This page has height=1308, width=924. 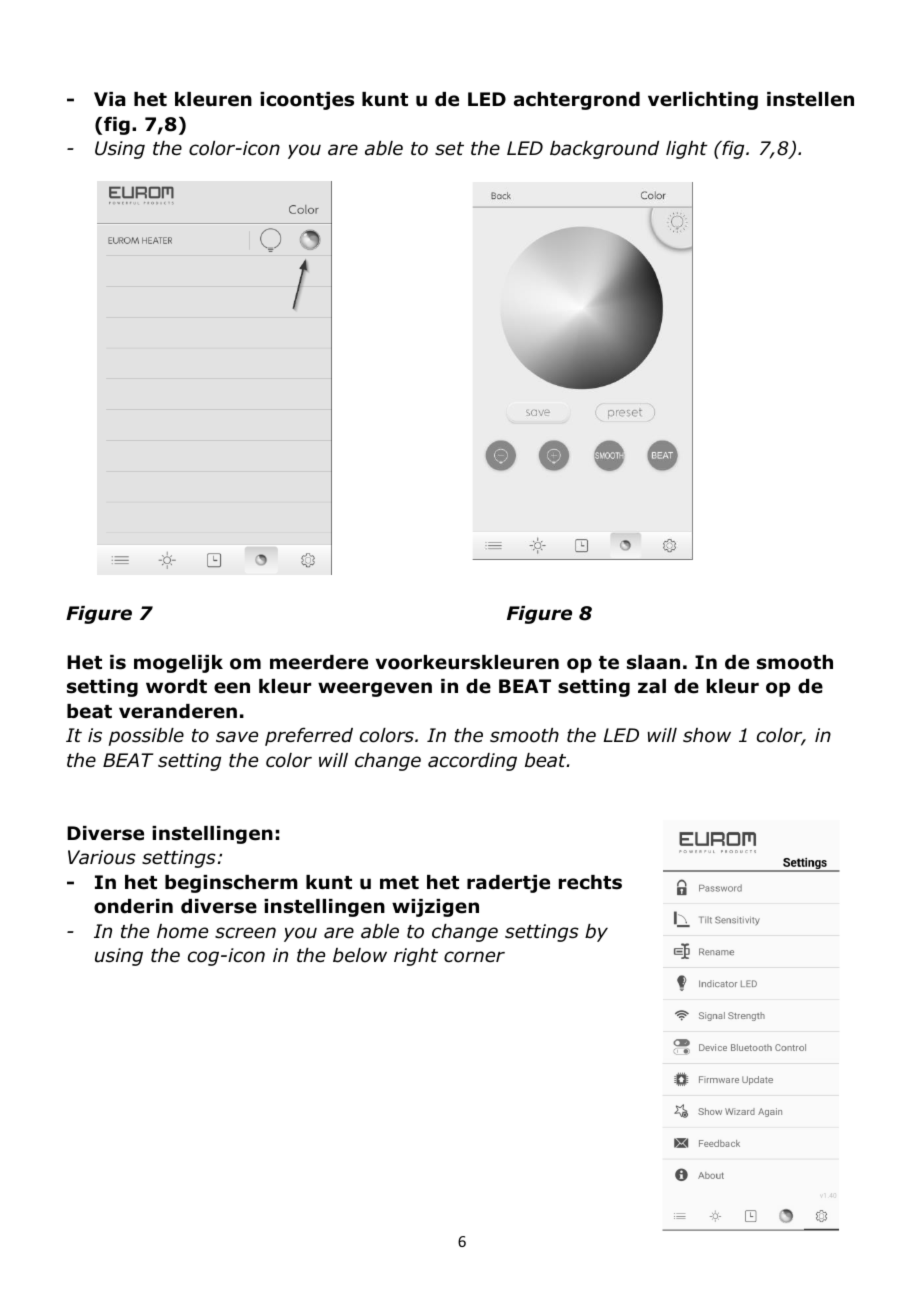 I want to click on preferred, so click(x=309, y=736).
